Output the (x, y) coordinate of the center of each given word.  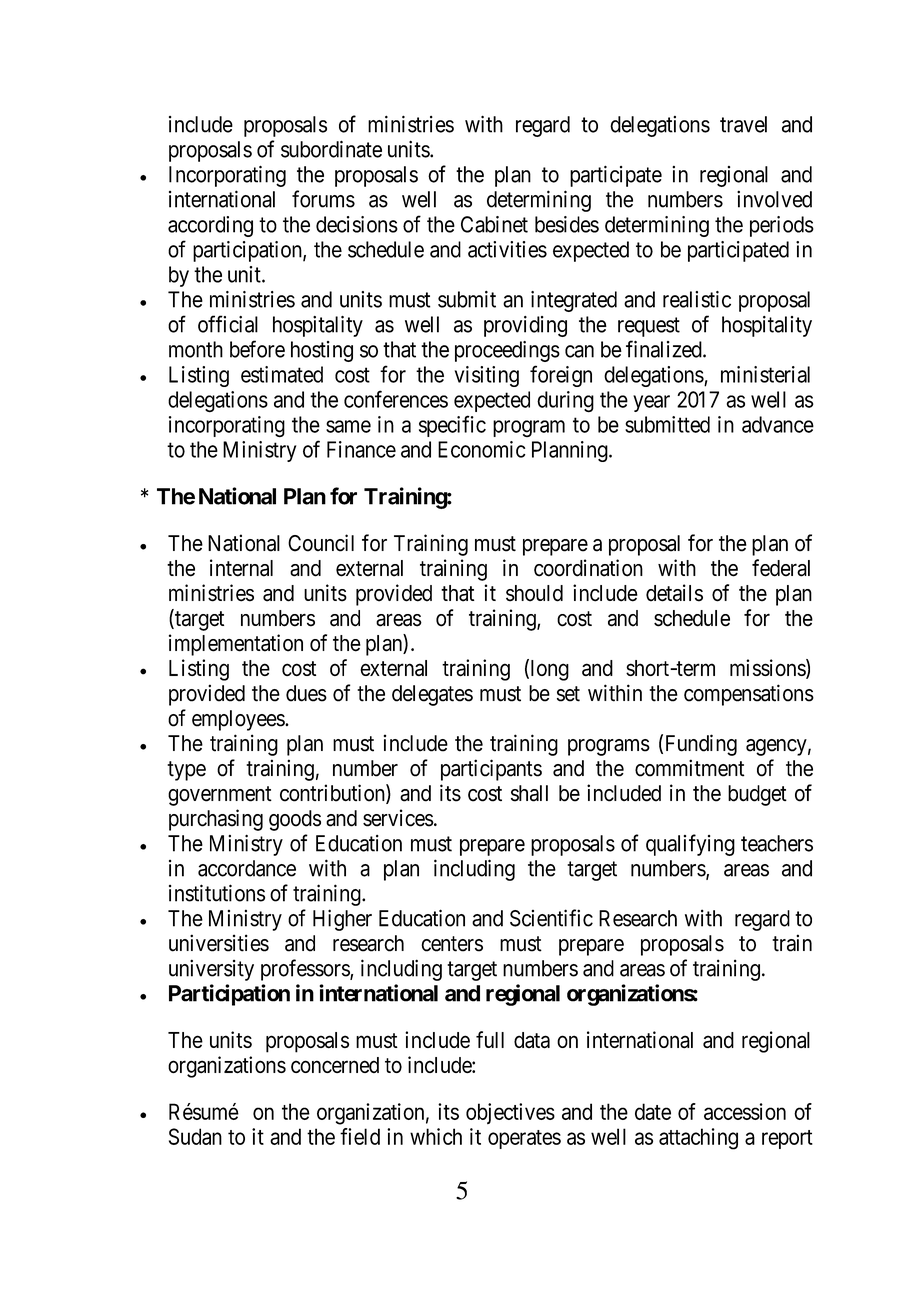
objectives (510, 1113)
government (220, 796)
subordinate (331, 149)
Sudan (195, 1136)
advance (778, 424)
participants (491, 770)
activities (507, 249)
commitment (690, 768)
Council (321, 543)
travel (743, 124)
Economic (481, 449)
